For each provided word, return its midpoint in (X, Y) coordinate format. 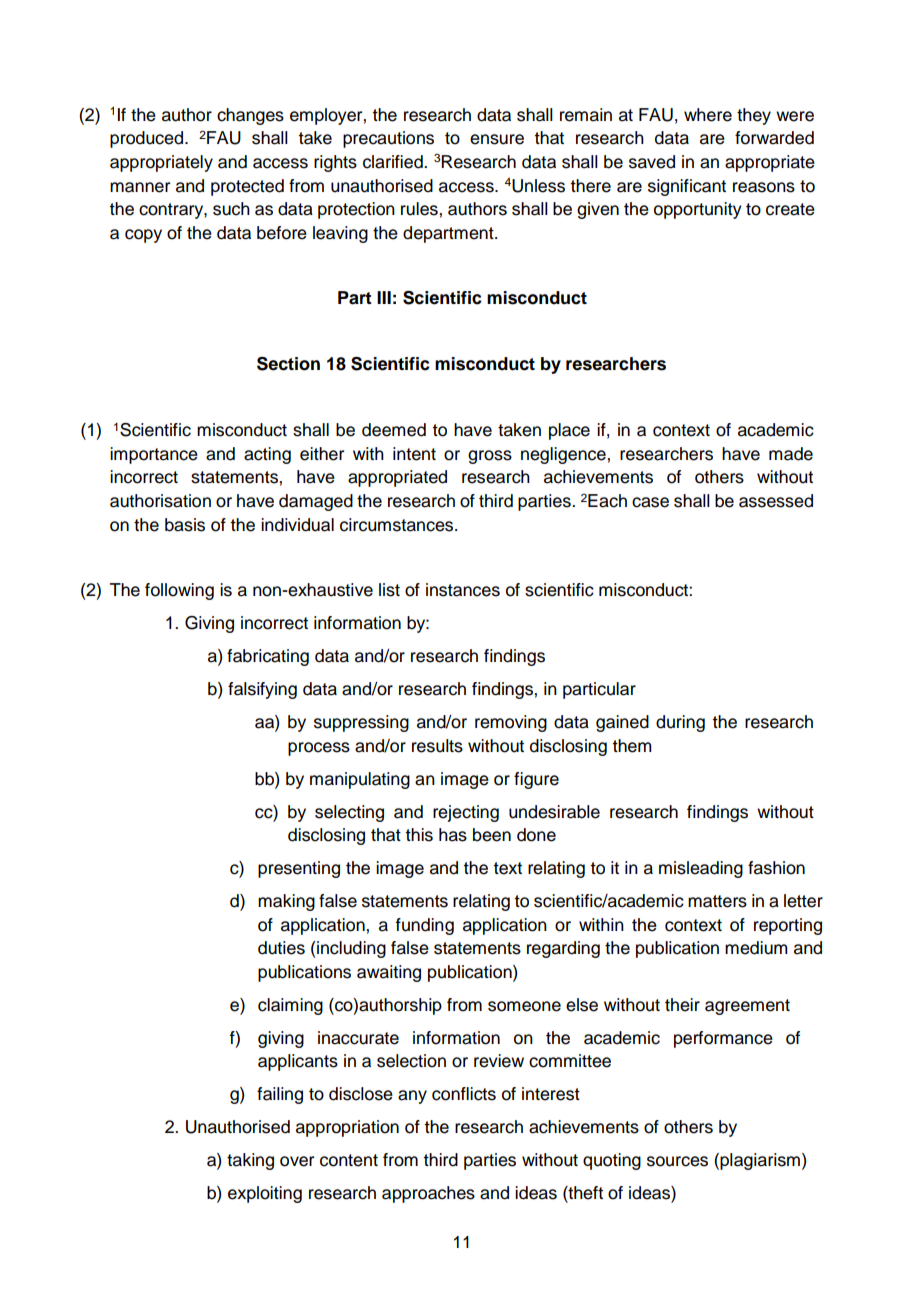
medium (756, 948)
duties (281, 948)
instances (463, 590)
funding (425, 926)
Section (288, 364)
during (680, 723)
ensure (497, 139)
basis (185, 525)
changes (250, 116)
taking (250, 1161)
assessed (776, 501)
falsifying (262, 690)
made (791, 454)
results (437, 746)
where (708, 115)
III (384, 297)
